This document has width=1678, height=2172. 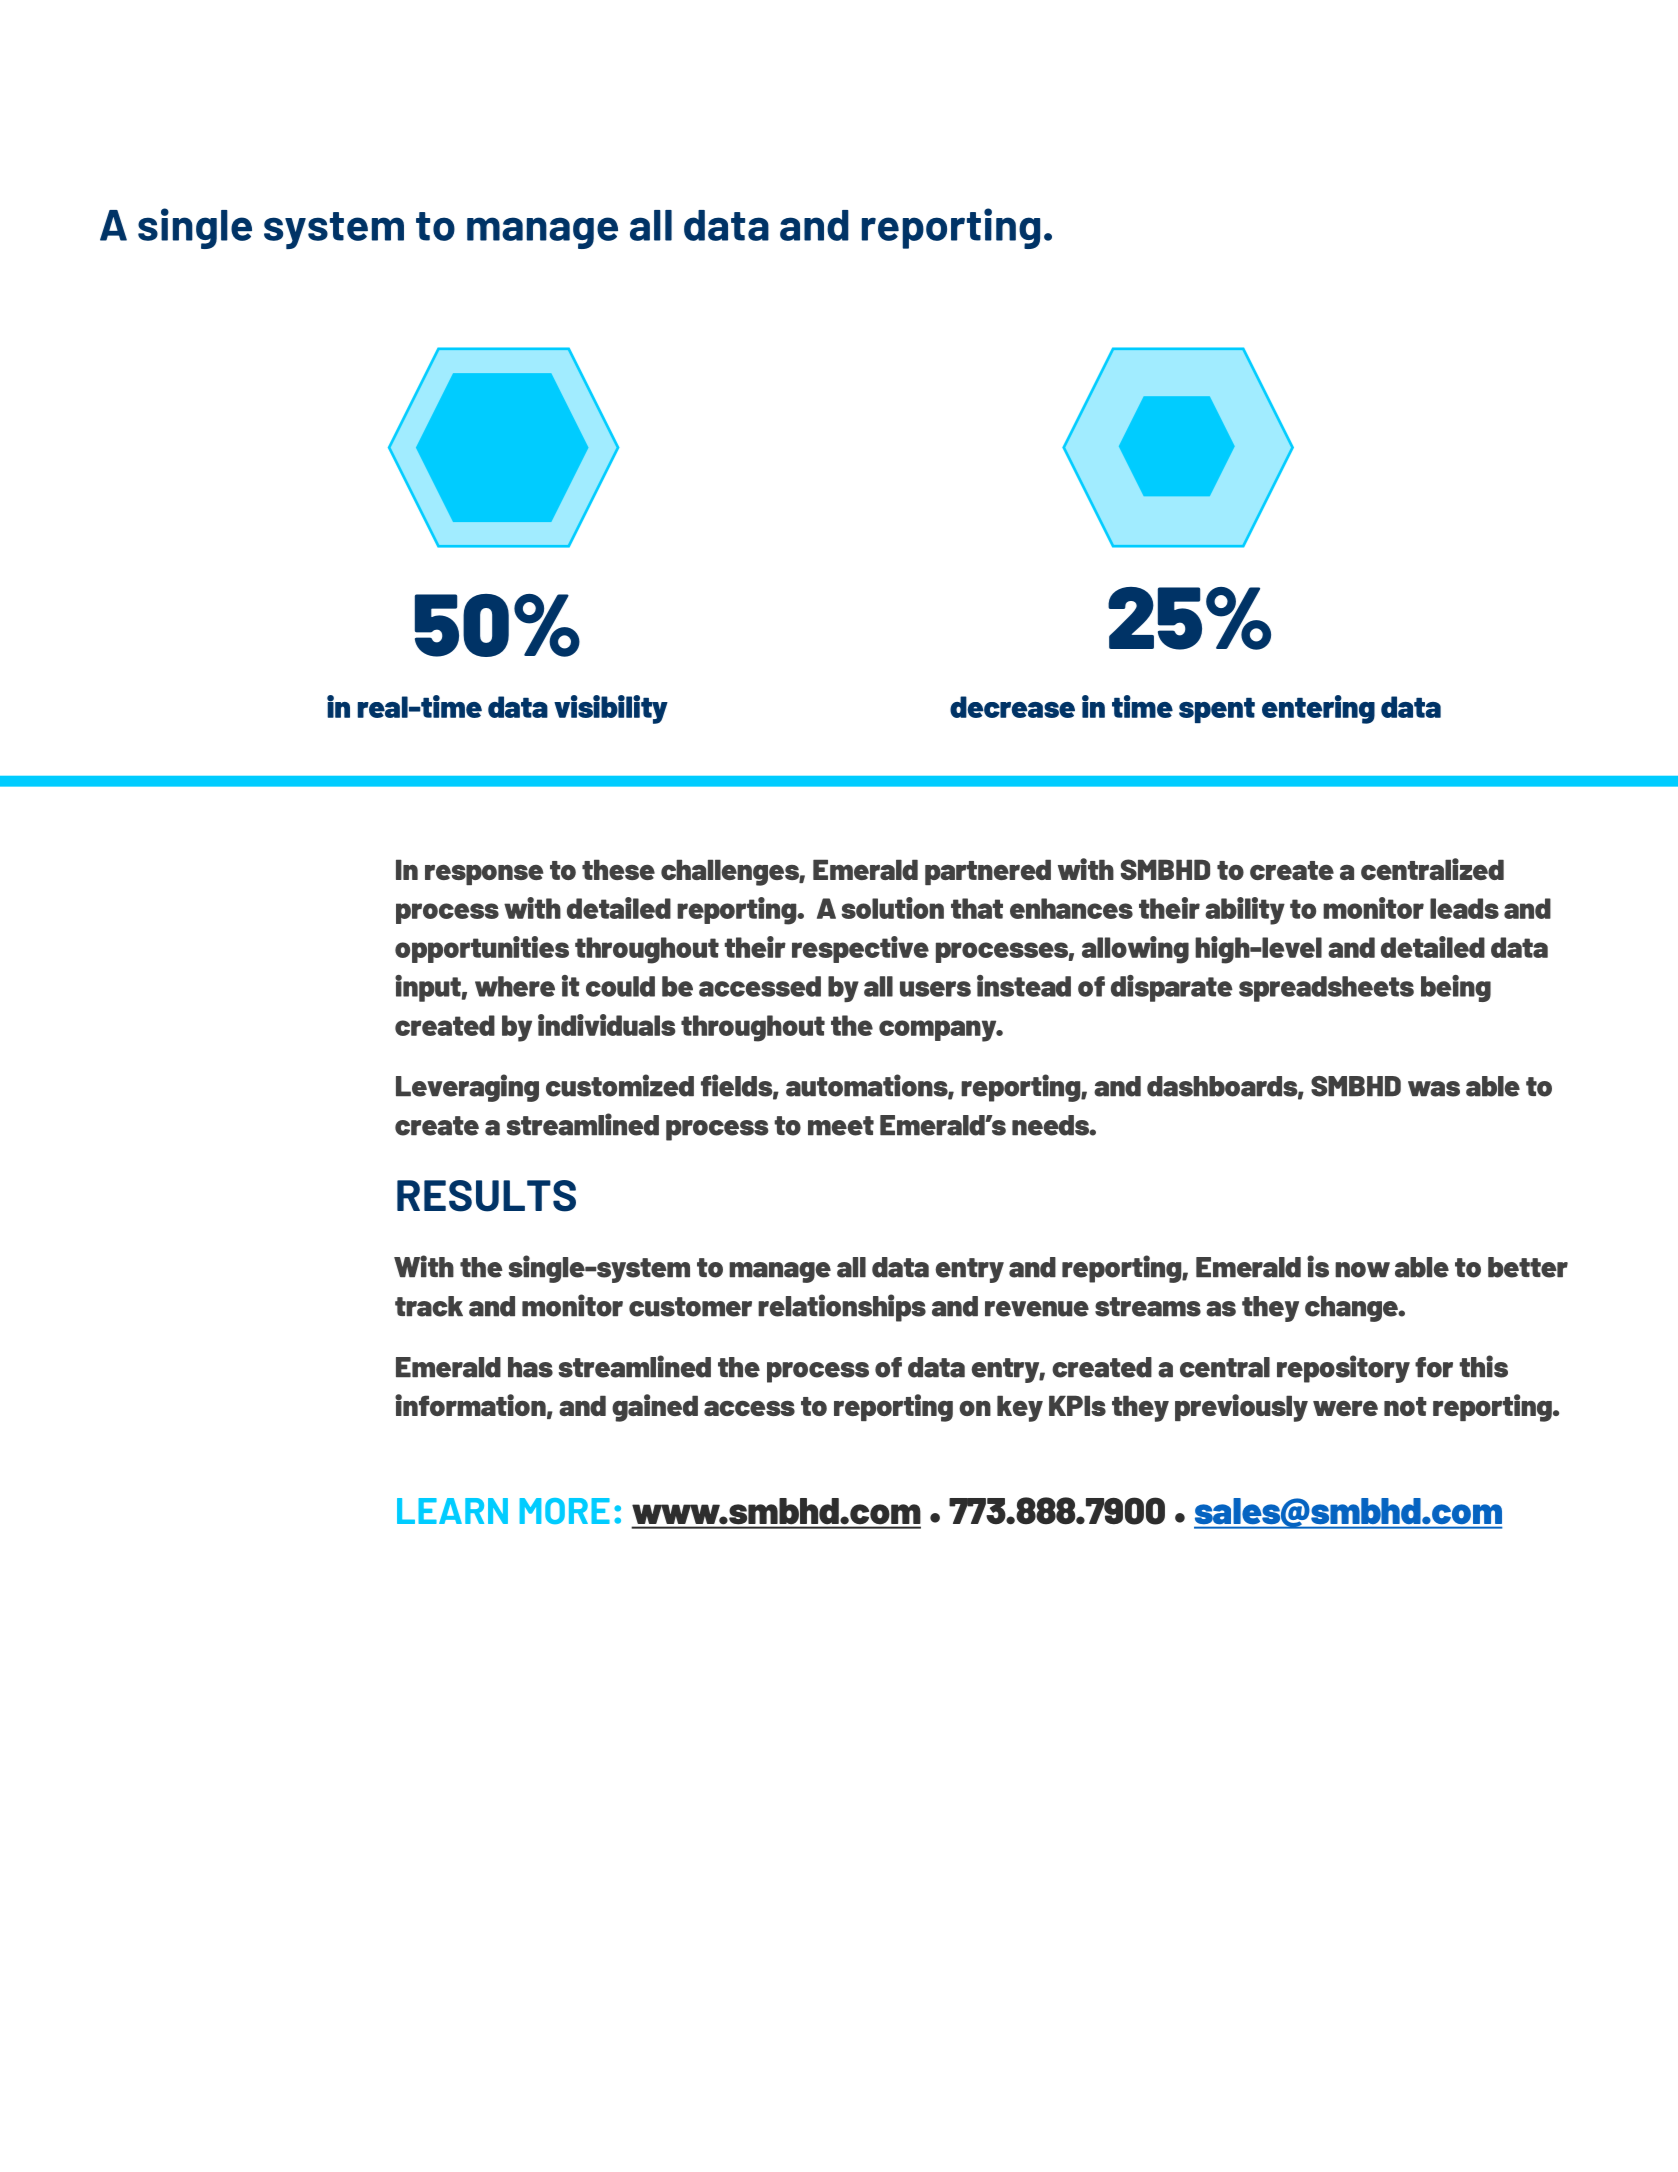 I want to click on was, so click(x=1434, y=1089).
